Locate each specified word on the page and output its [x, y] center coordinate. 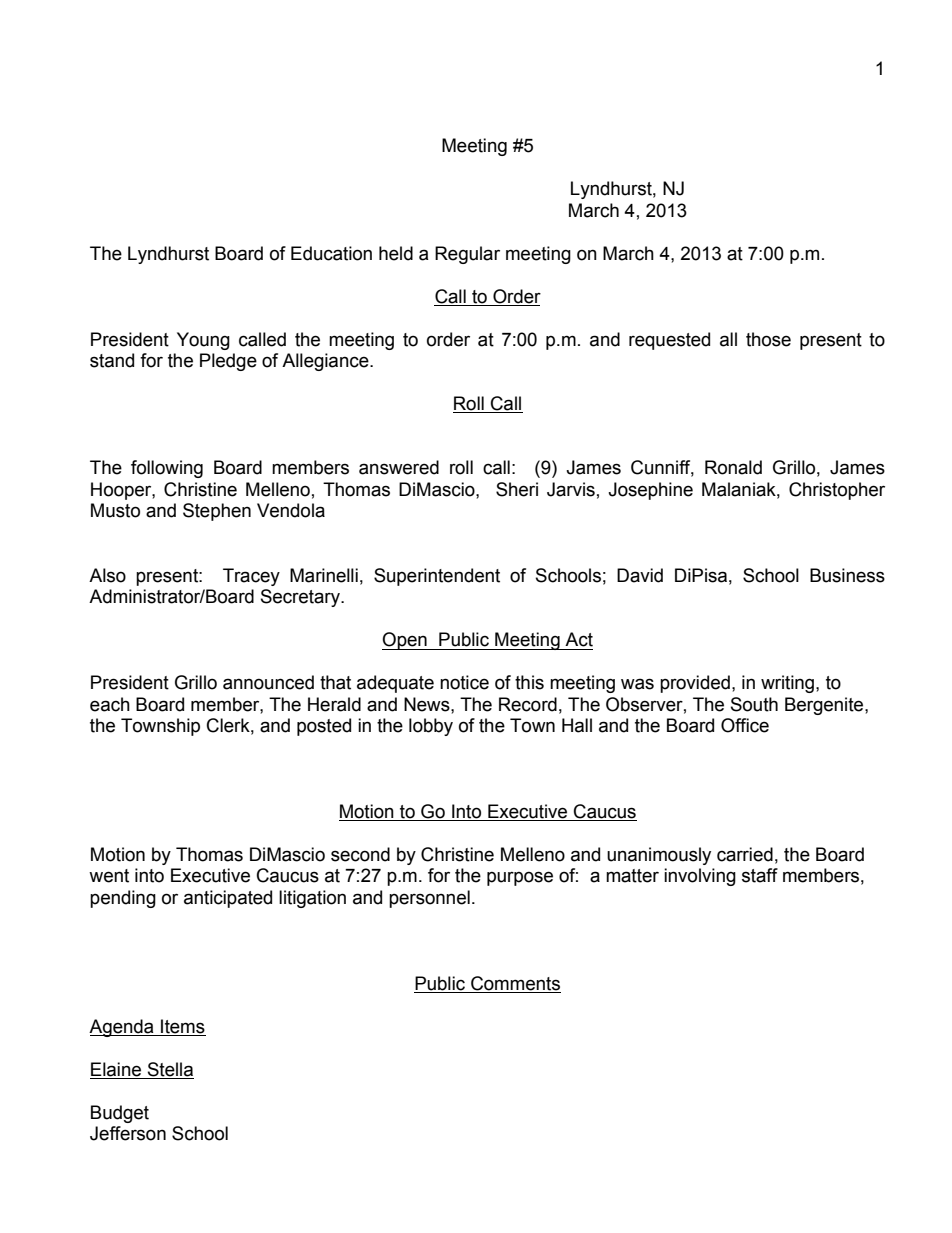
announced [268, 682]
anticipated [228, 899]
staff [760, 875]
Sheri [517, 489]
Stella [169, 1070]
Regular [467, 255]
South [754, 704]
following [167, 469]
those [768, 339]
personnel [429, 899]
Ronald [733, 467]
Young [203, 341]
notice [464, 682]
